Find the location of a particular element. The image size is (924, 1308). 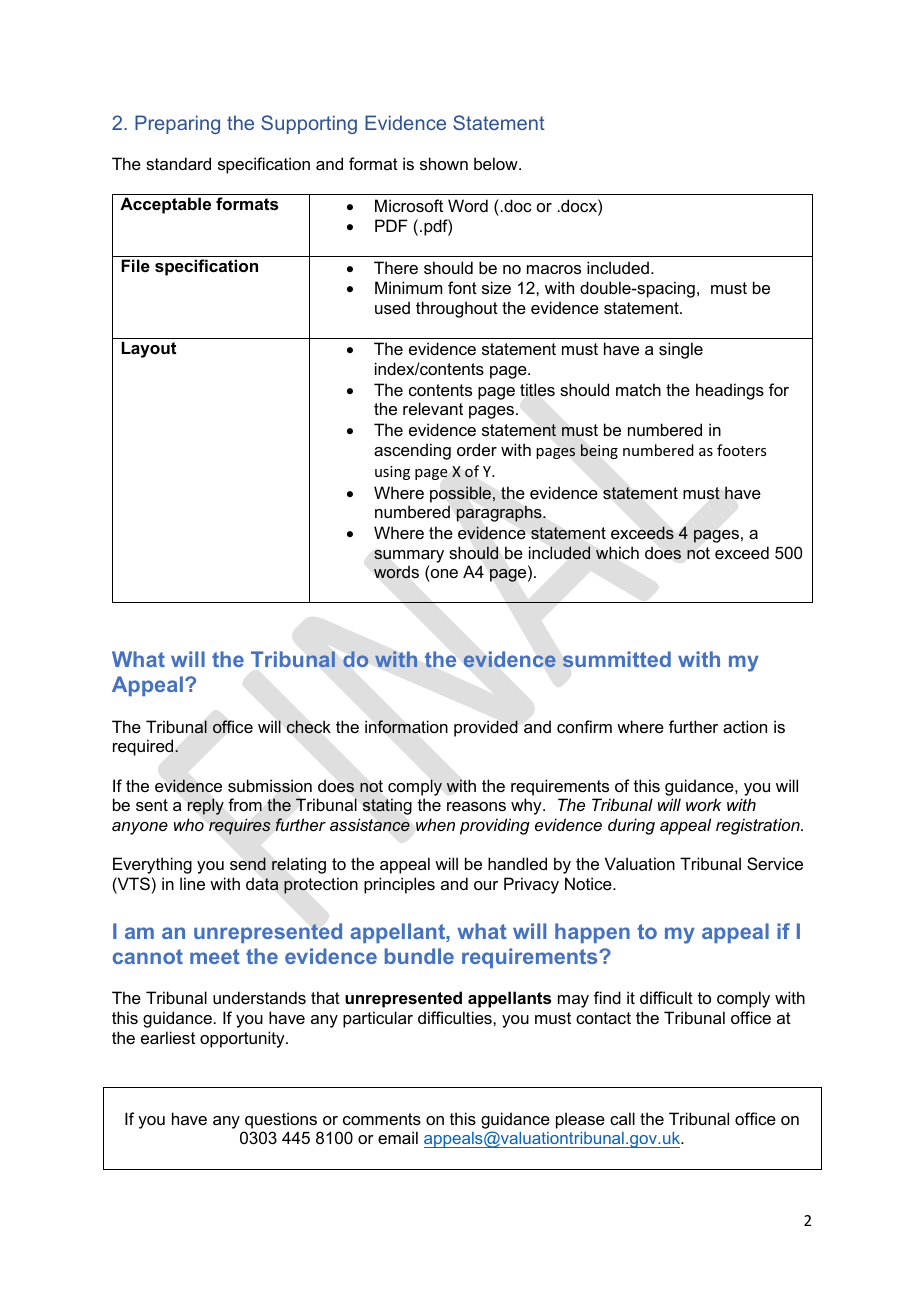

footers is located at coordinates (741, 450).
